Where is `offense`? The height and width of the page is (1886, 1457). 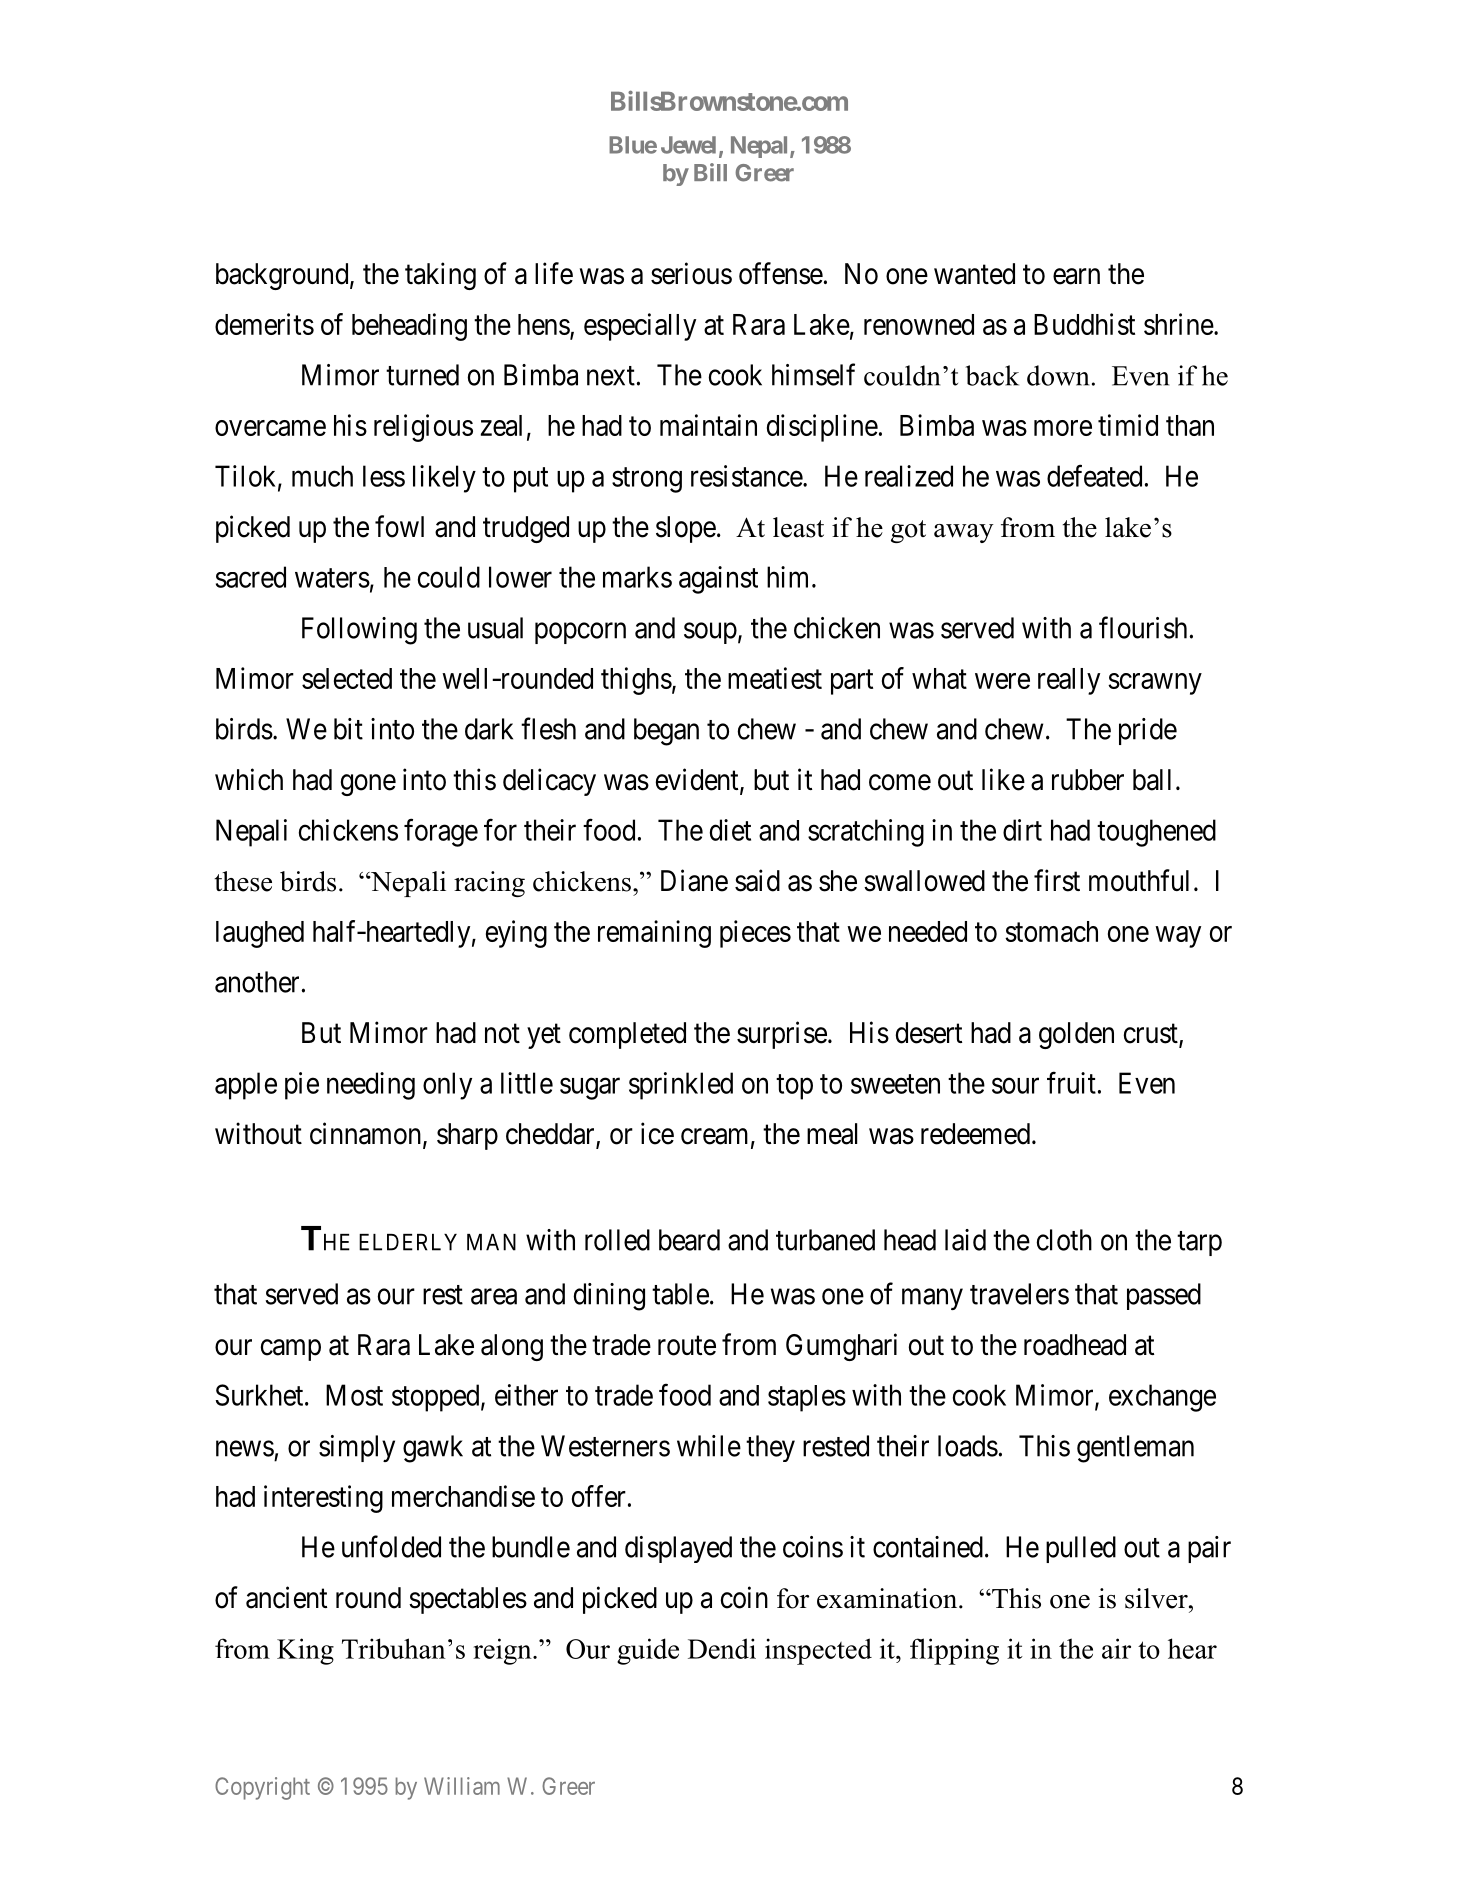
offense is located at coordinates (781, 273).
